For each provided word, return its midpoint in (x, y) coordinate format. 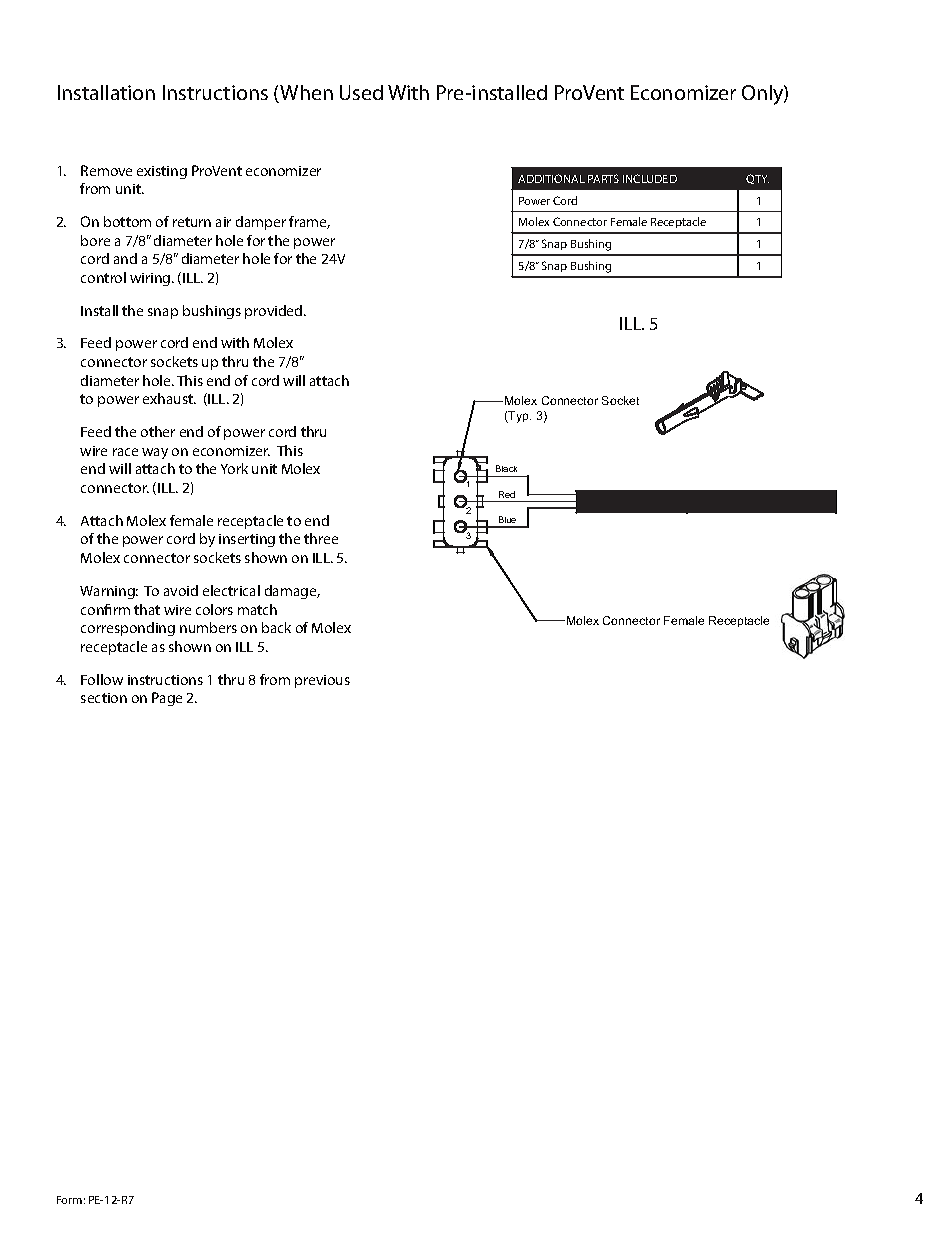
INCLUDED (650, 178)
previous (322, 681)
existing (162, 172)
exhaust (169, 398)
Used (361, 92)
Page (167, 699)
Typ (519, 417)
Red (507, 494)
